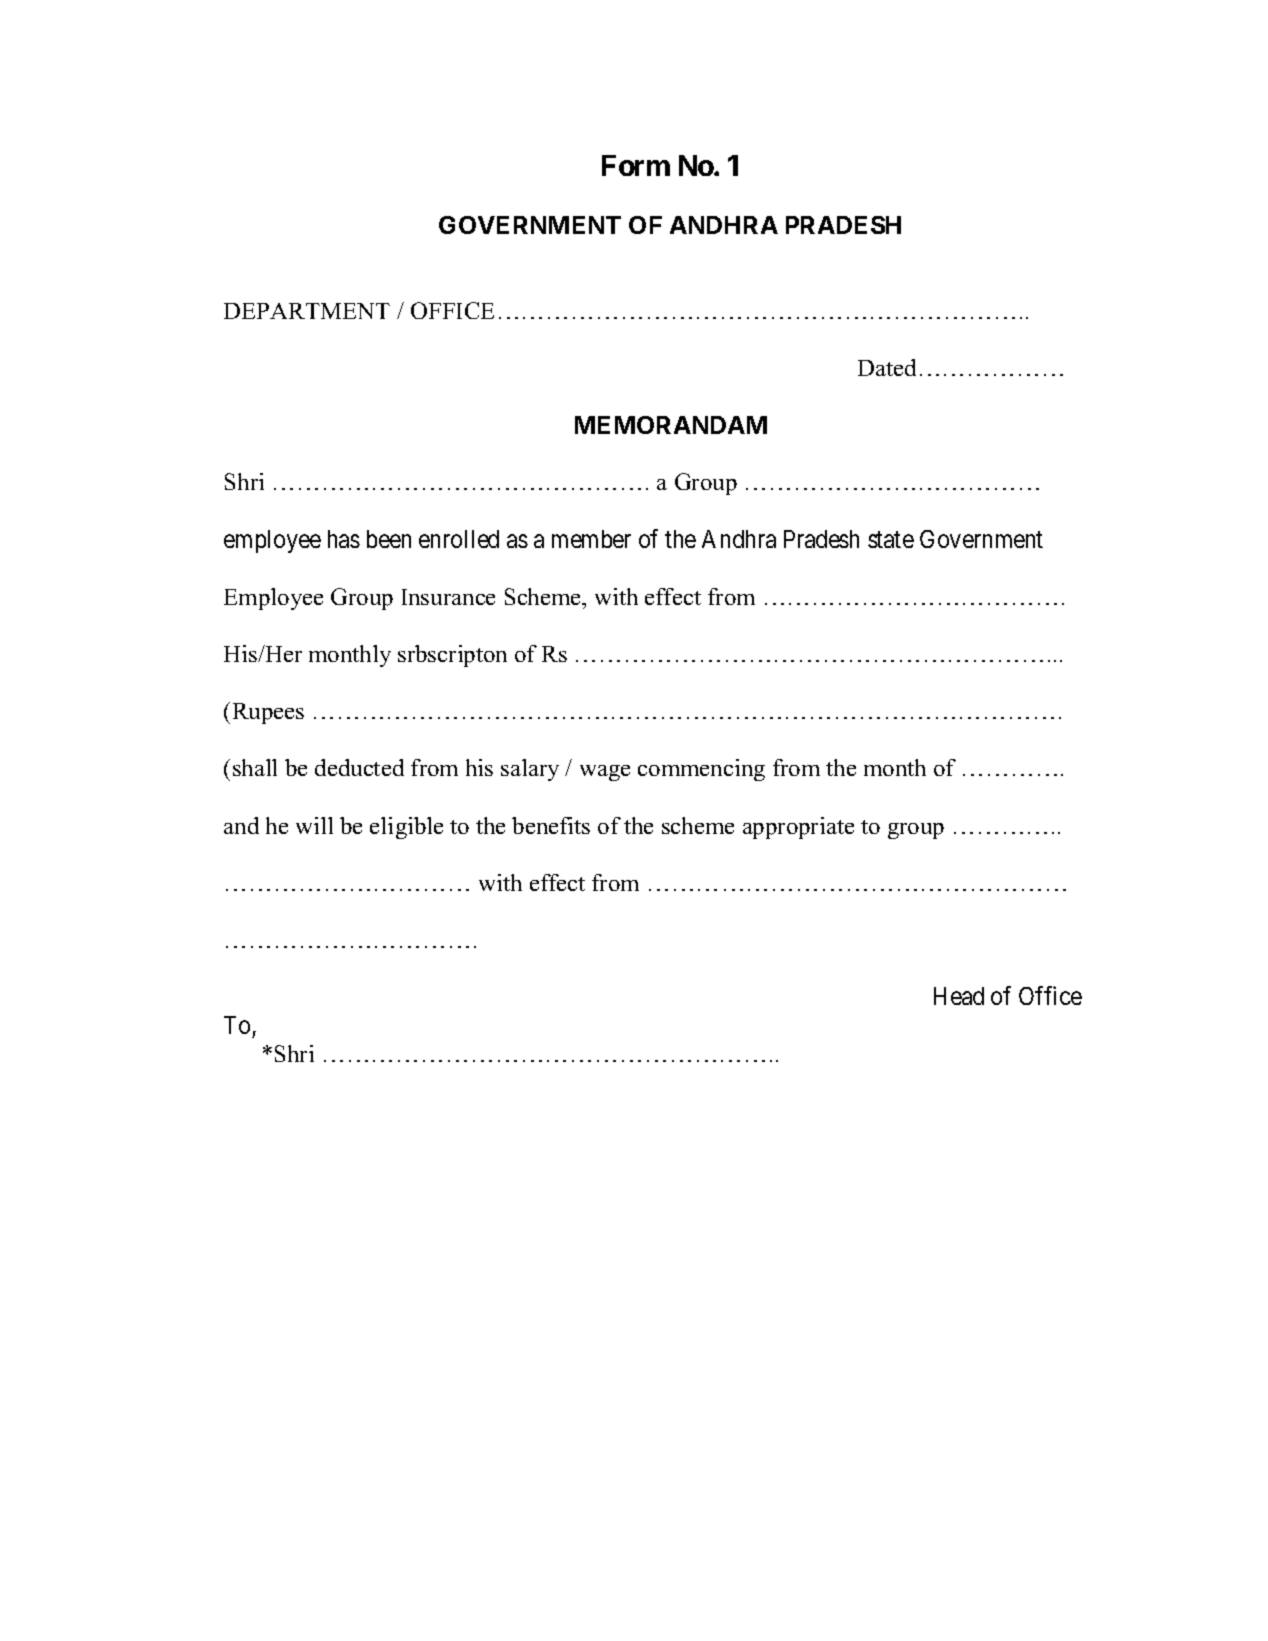  Describe the element at coordinates (551, 825) in the page. I see `benefits` at that location.
